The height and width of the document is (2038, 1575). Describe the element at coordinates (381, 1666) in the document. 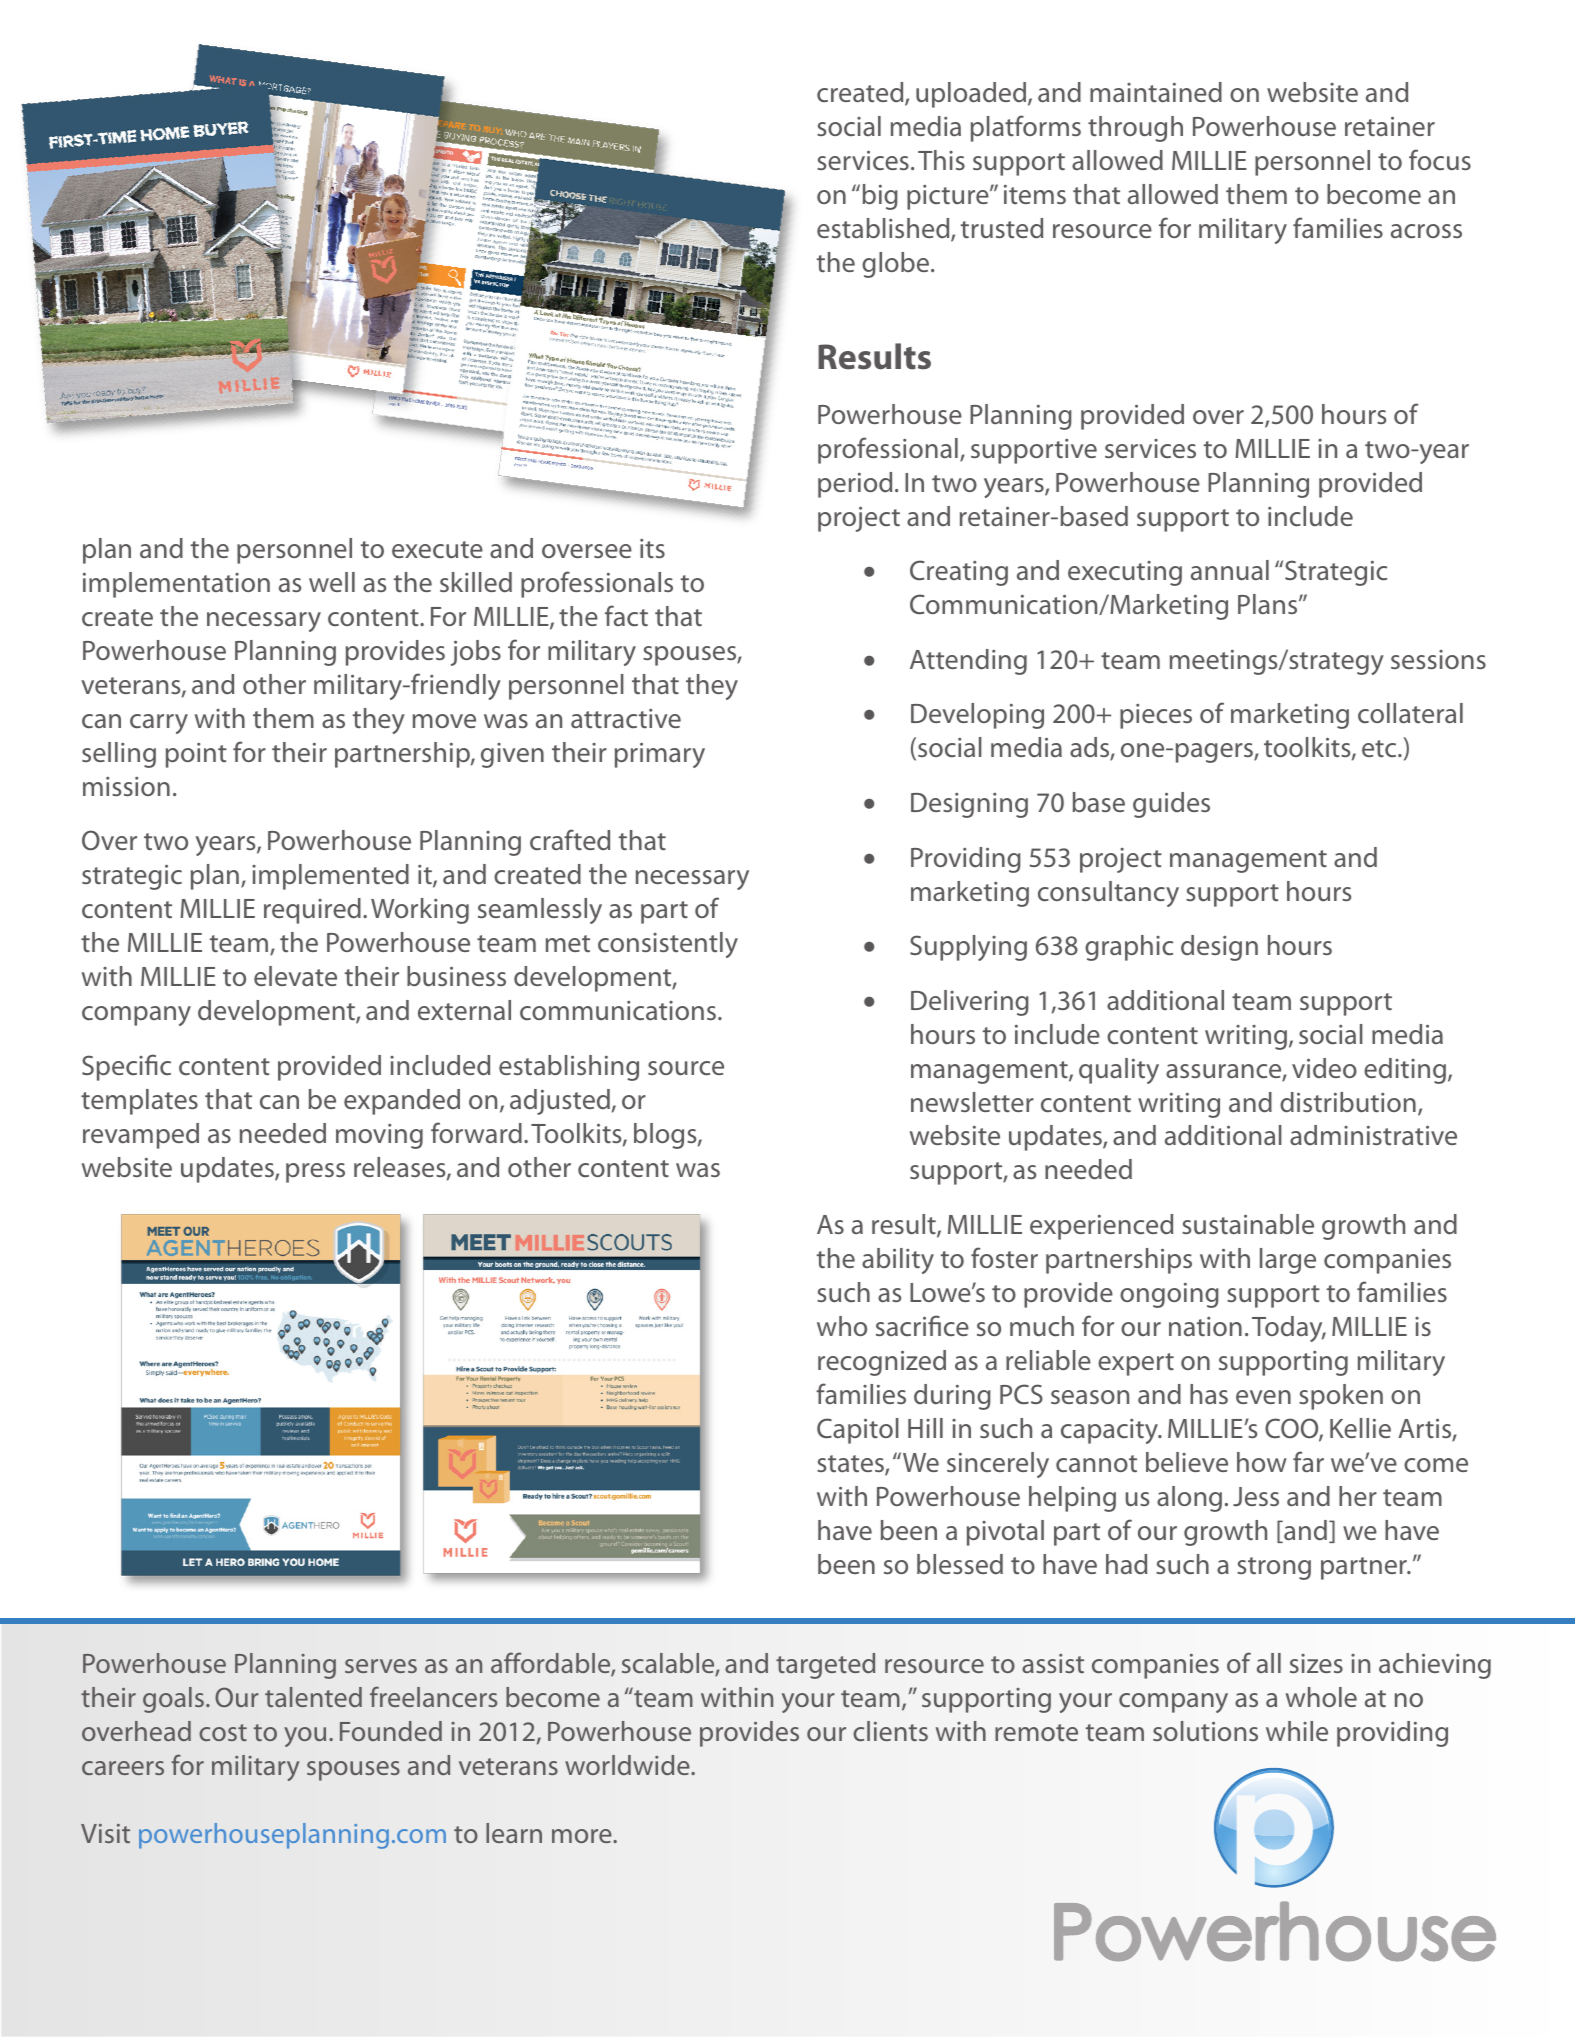

I see `serves` at that location.
